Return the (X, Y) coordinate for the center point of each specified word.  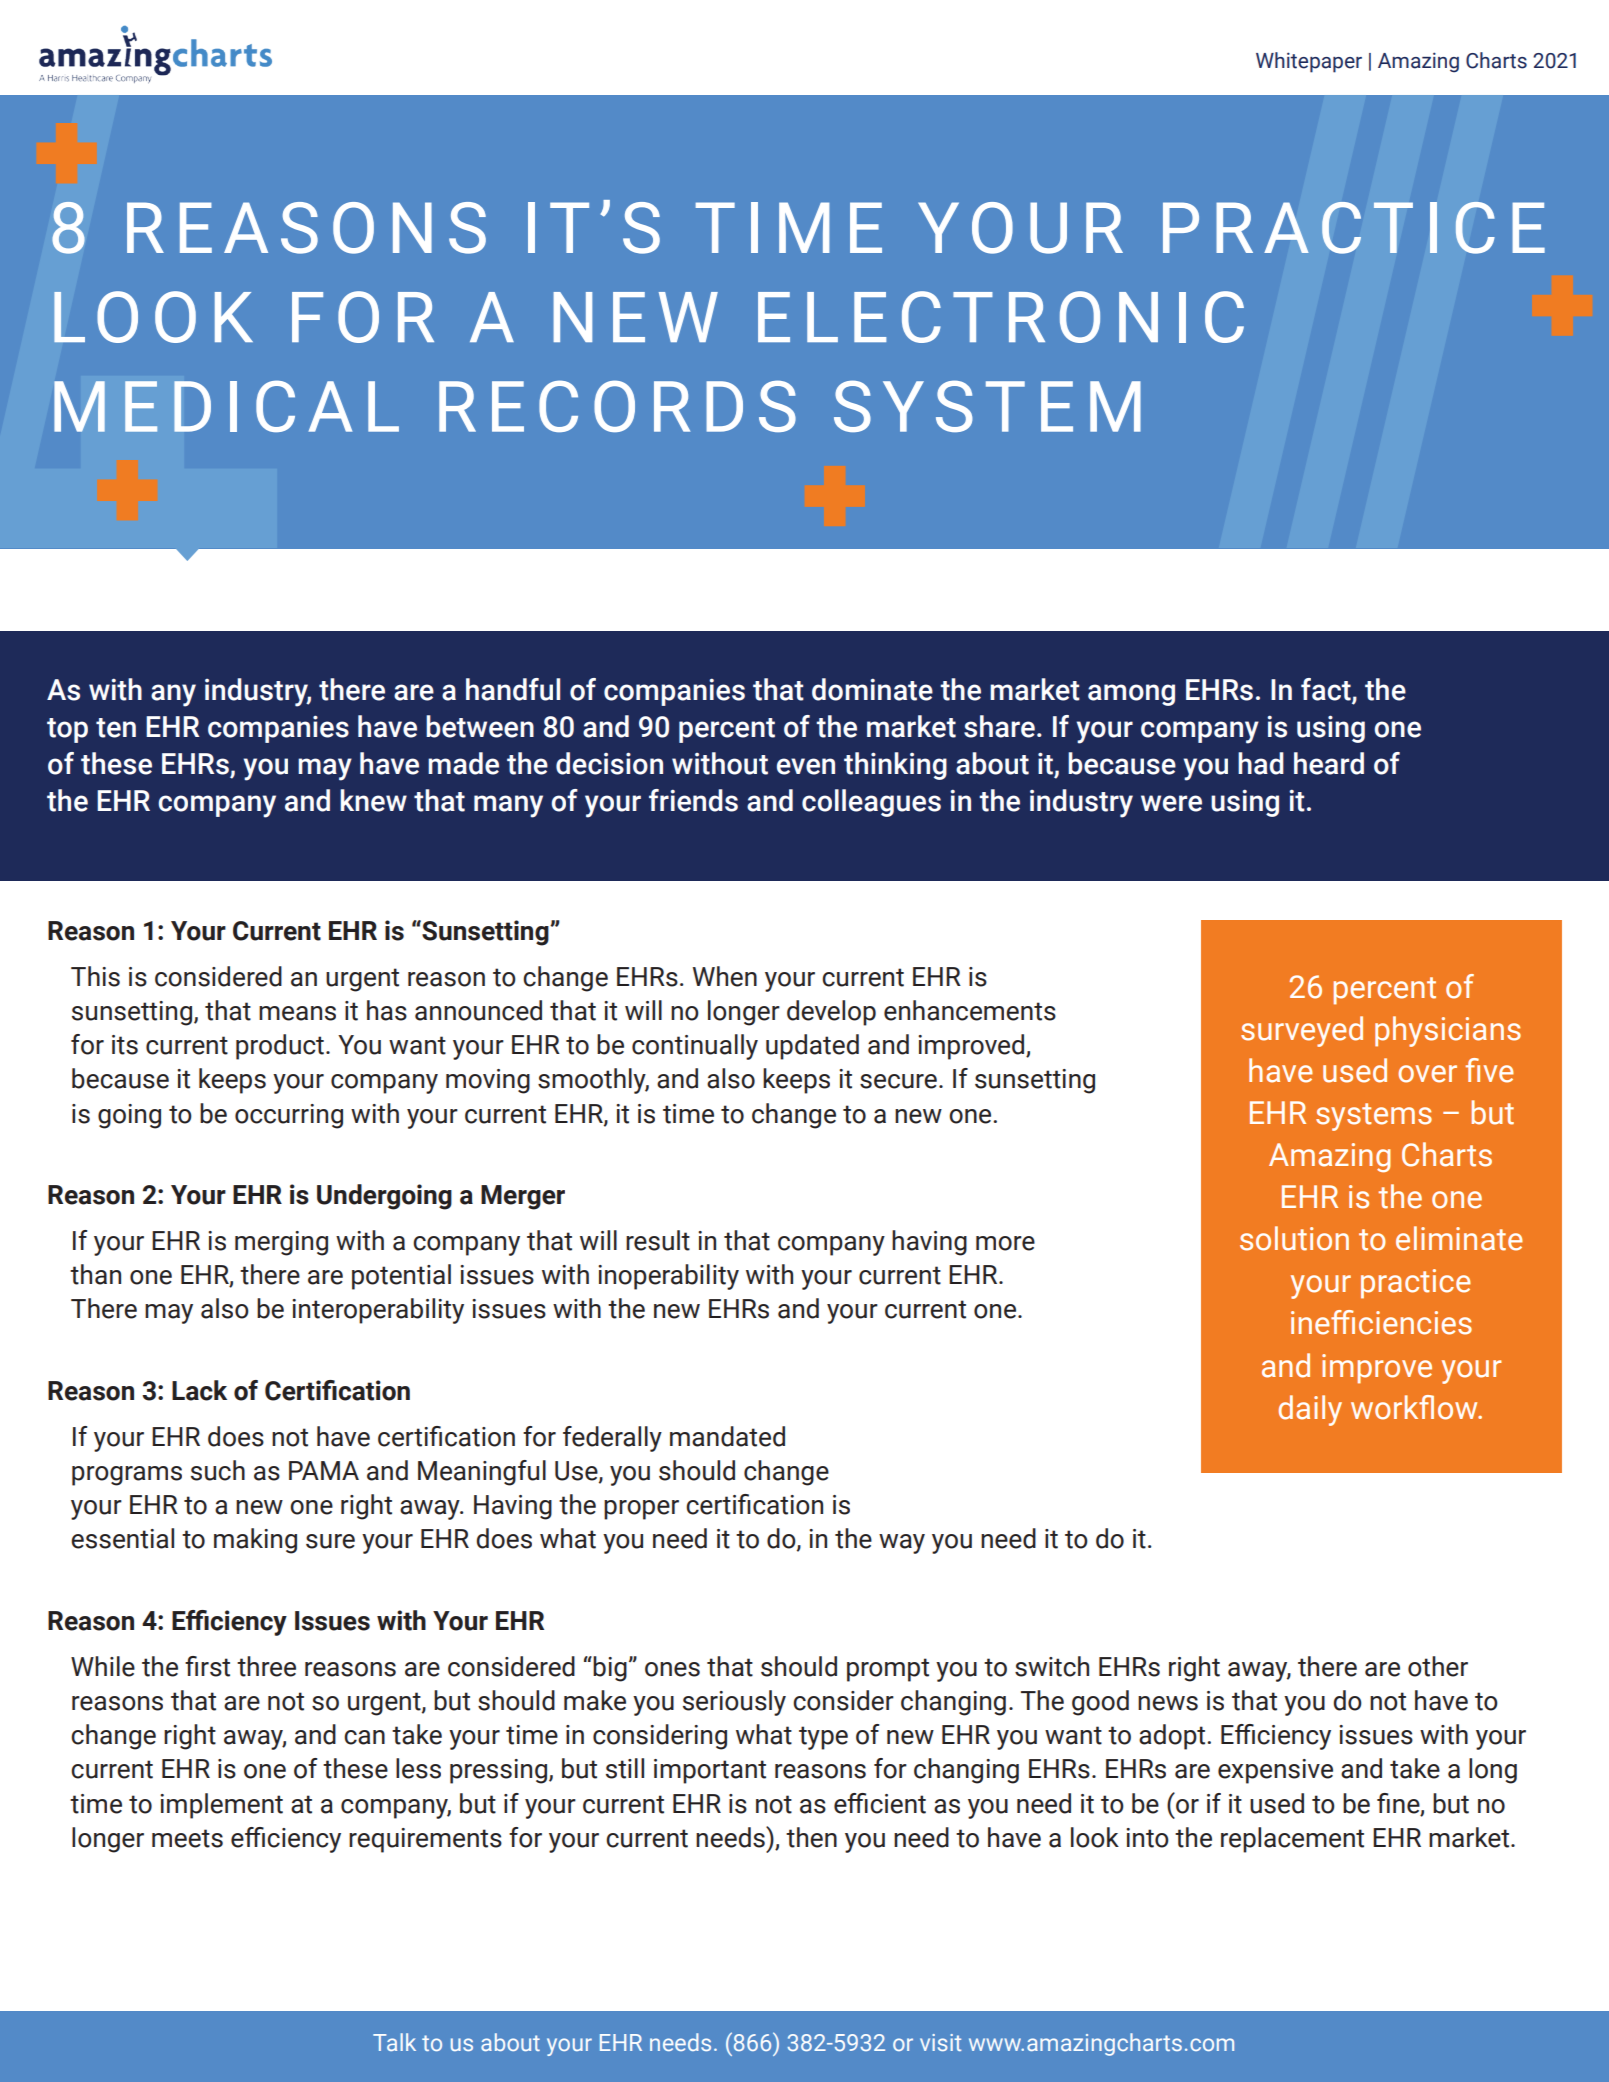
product (280, 1047)
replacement (1292, 1840)
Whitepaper (1309, 62)
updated (812, 1047)
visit (940, 2042)
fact (1327, 690)
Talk (394, 2042)
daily (1310, 1410)
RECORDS (617, 406)
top (67, 730)
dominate (872, 689)
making (255, 1541)
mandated (727, 1436)
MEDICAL (226, 406)
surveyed (1302, 1031)
